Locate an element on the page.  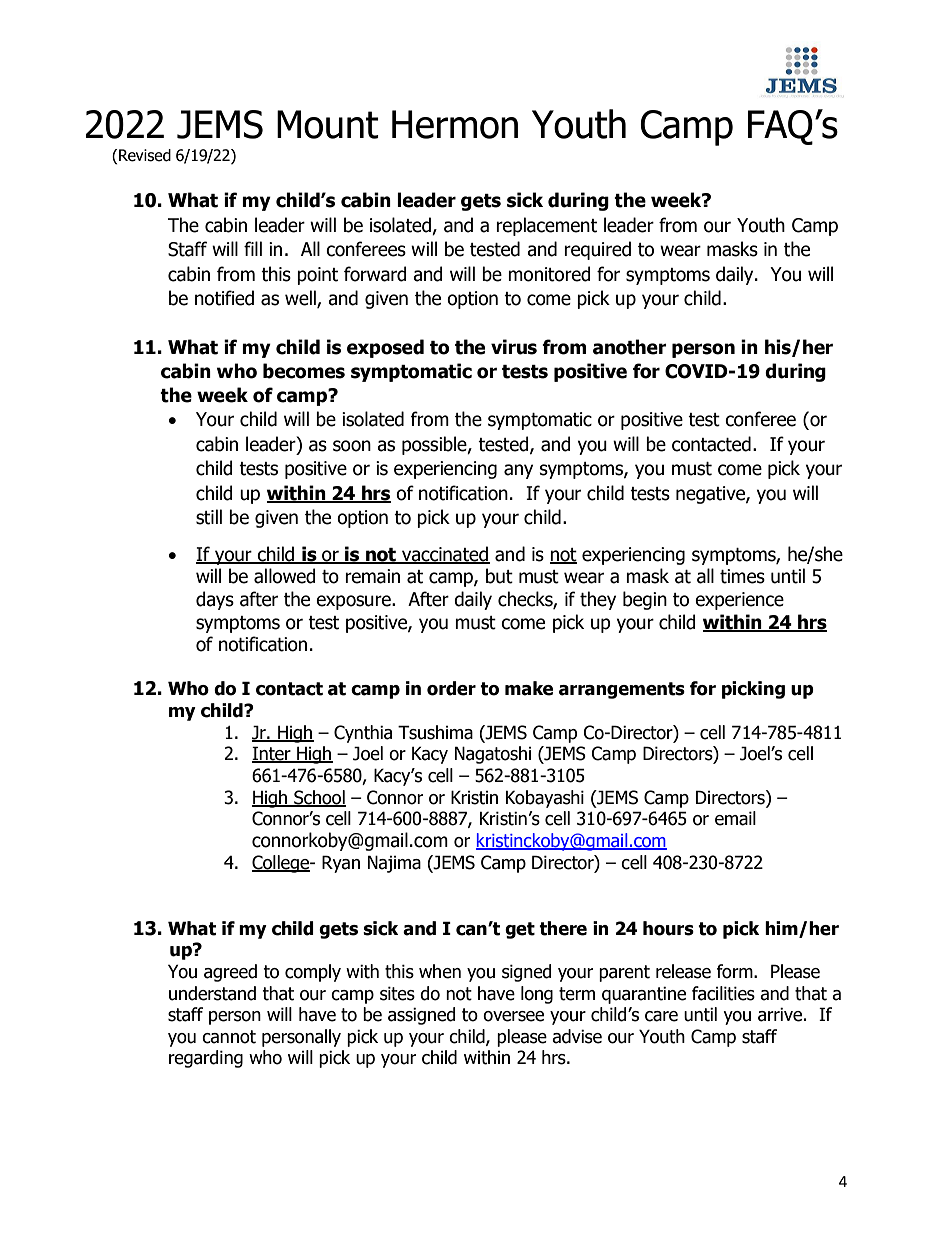
Tsushima is located at coordinates (435, 732).
